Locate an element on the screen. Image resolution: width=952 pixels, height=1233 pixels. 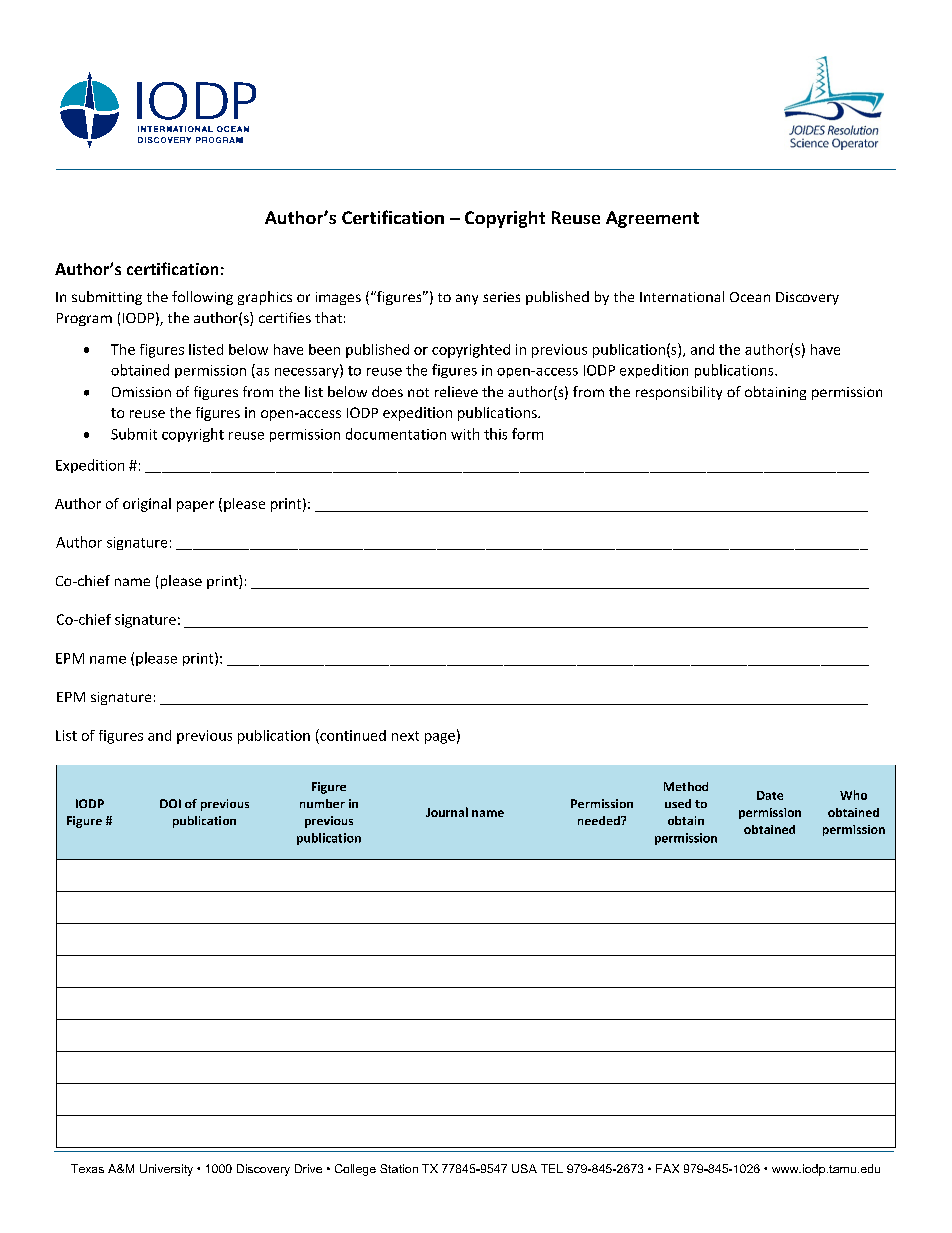
responsibility is located at coordinates (679, 393).
